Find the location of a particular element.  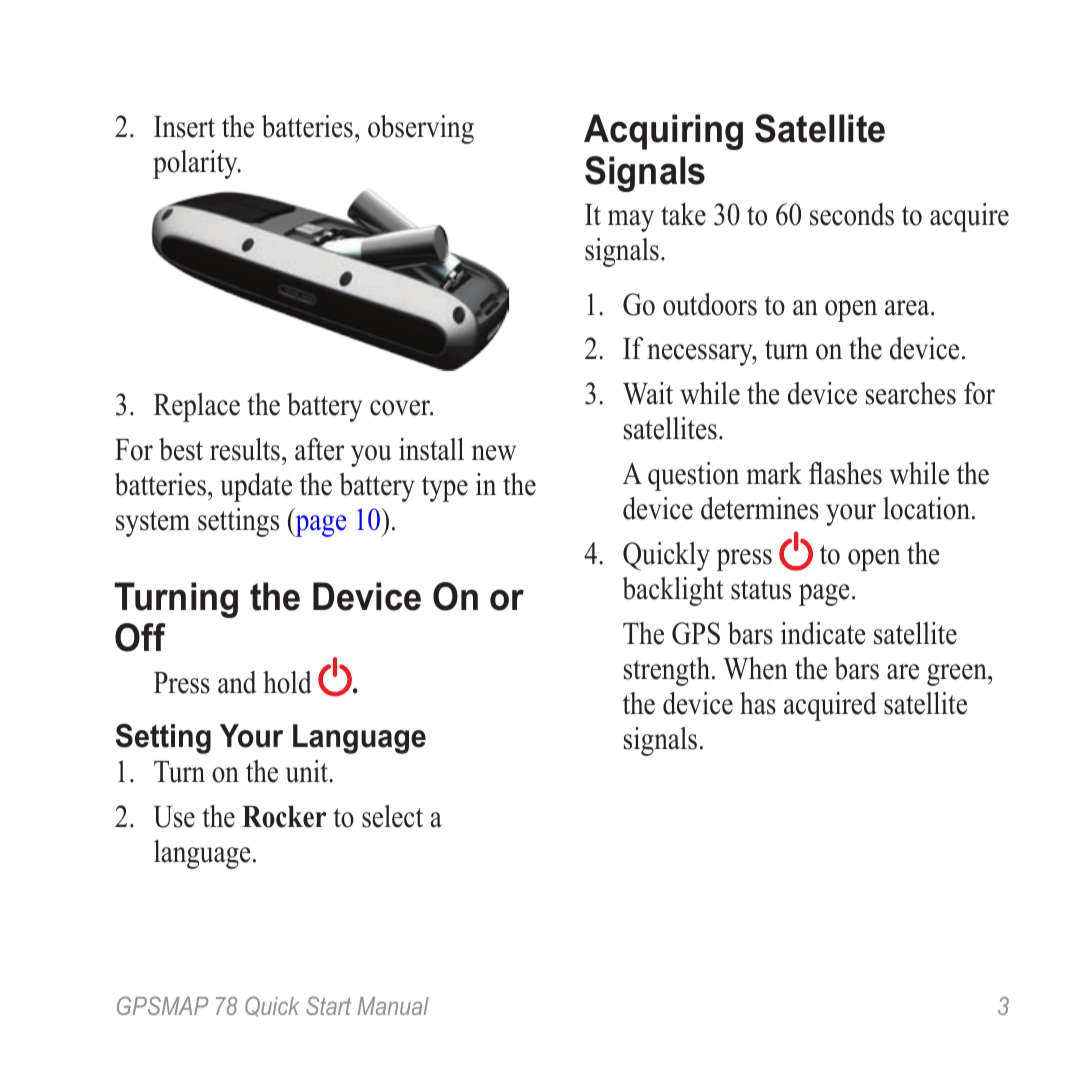

seconds is located at coordinates (852, 214).
